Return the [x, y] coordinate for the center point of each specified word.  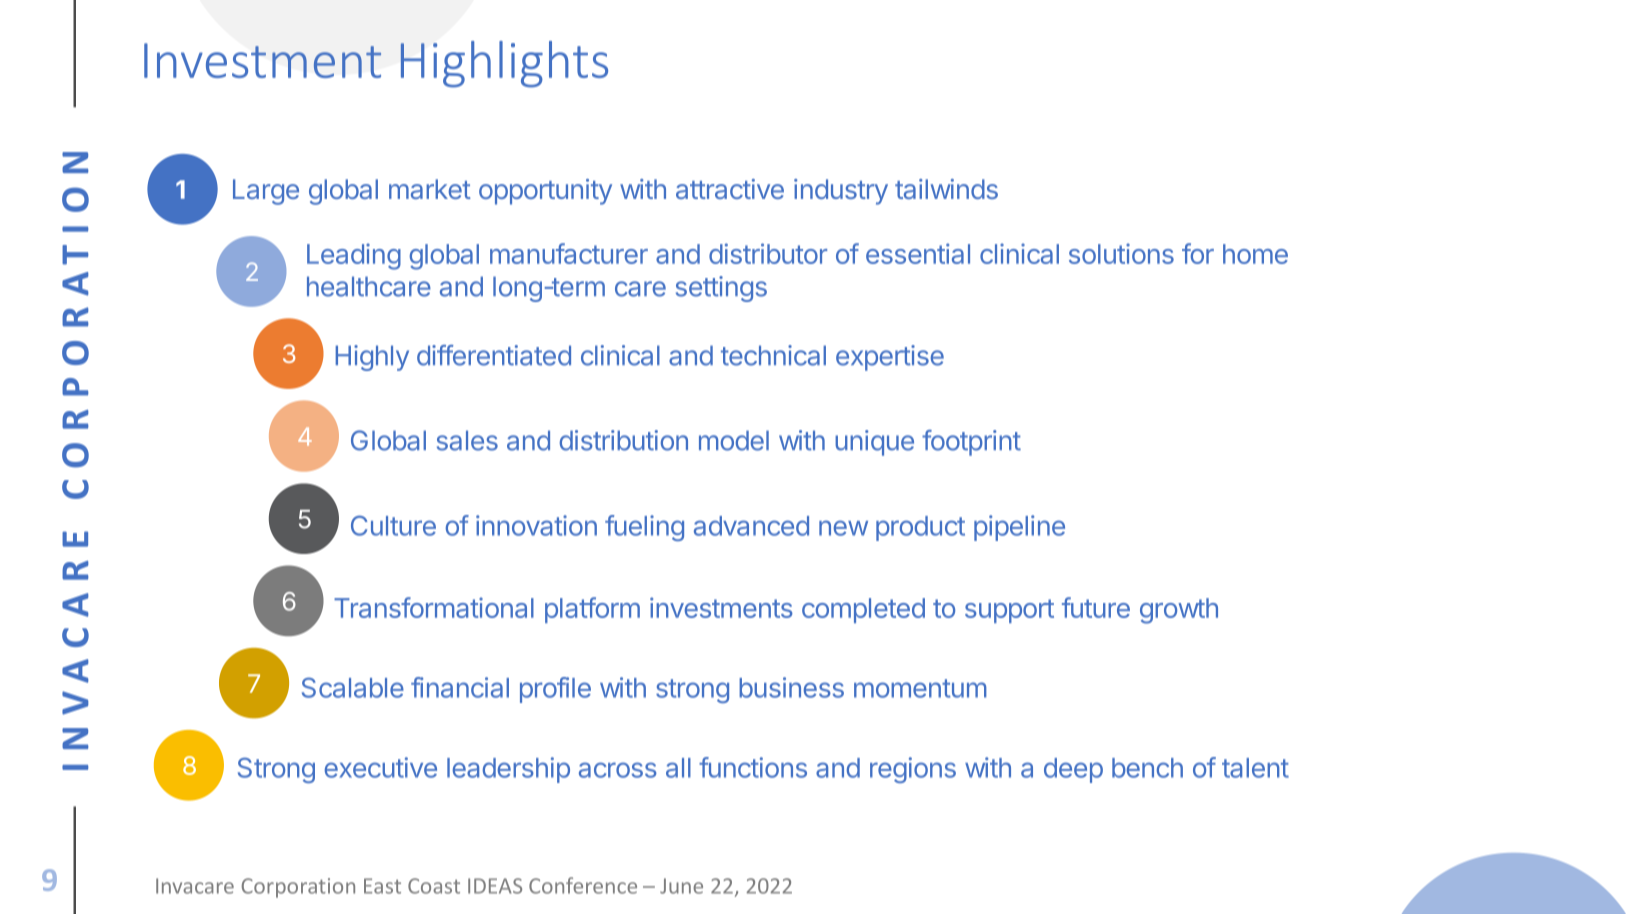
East [382, 886]
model [734, 440]
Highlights [504, 64]
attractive [730, 189]
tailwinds [946, 189]
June [681, 886]
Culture [393, 525]
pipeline [1019, 528]
